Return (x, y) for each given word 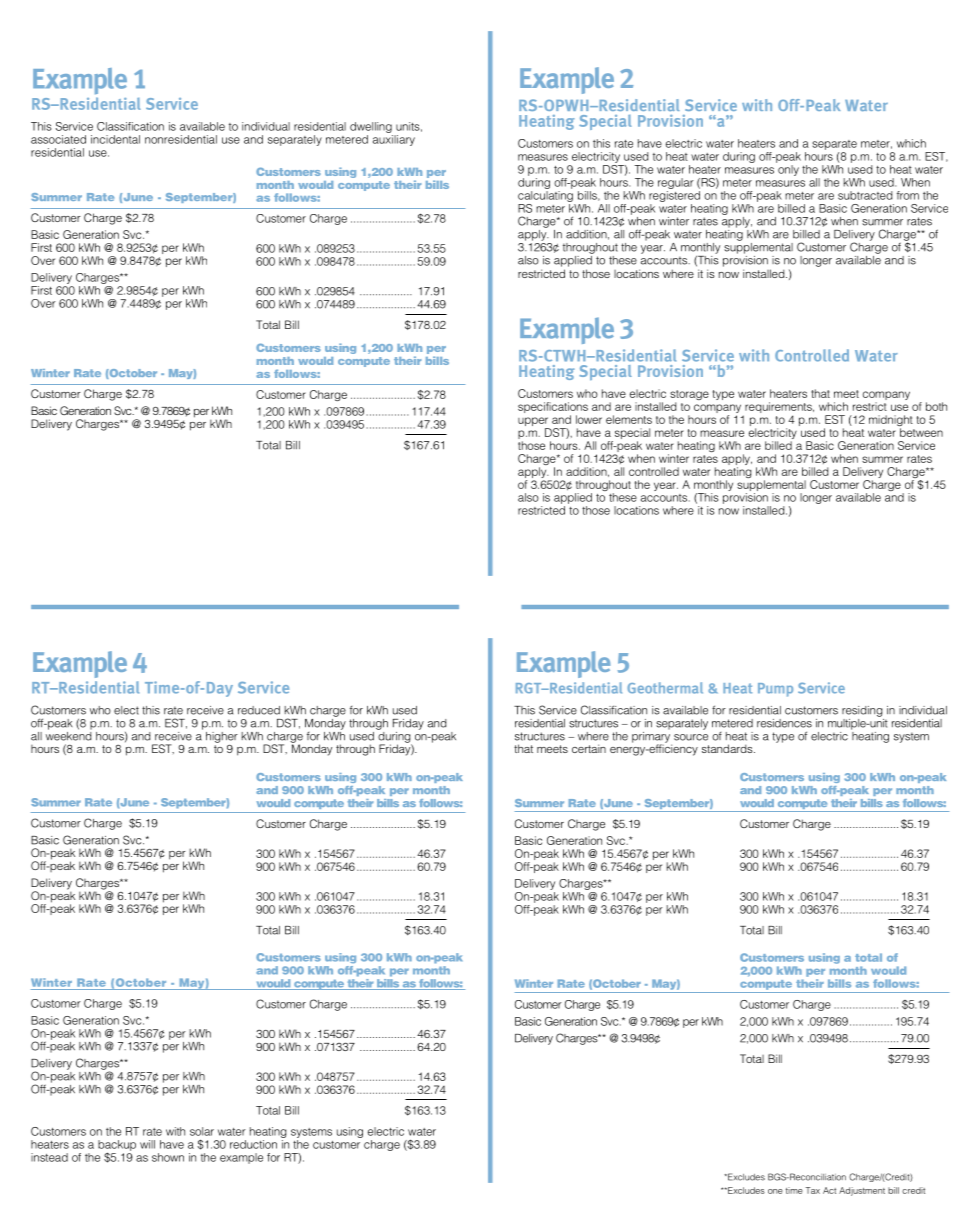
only (788, 170)
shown (168, 1157)
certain (589, 748)
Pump (775, 690)
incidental (115, 139)
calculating (545, 196)
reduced (259, 710)
